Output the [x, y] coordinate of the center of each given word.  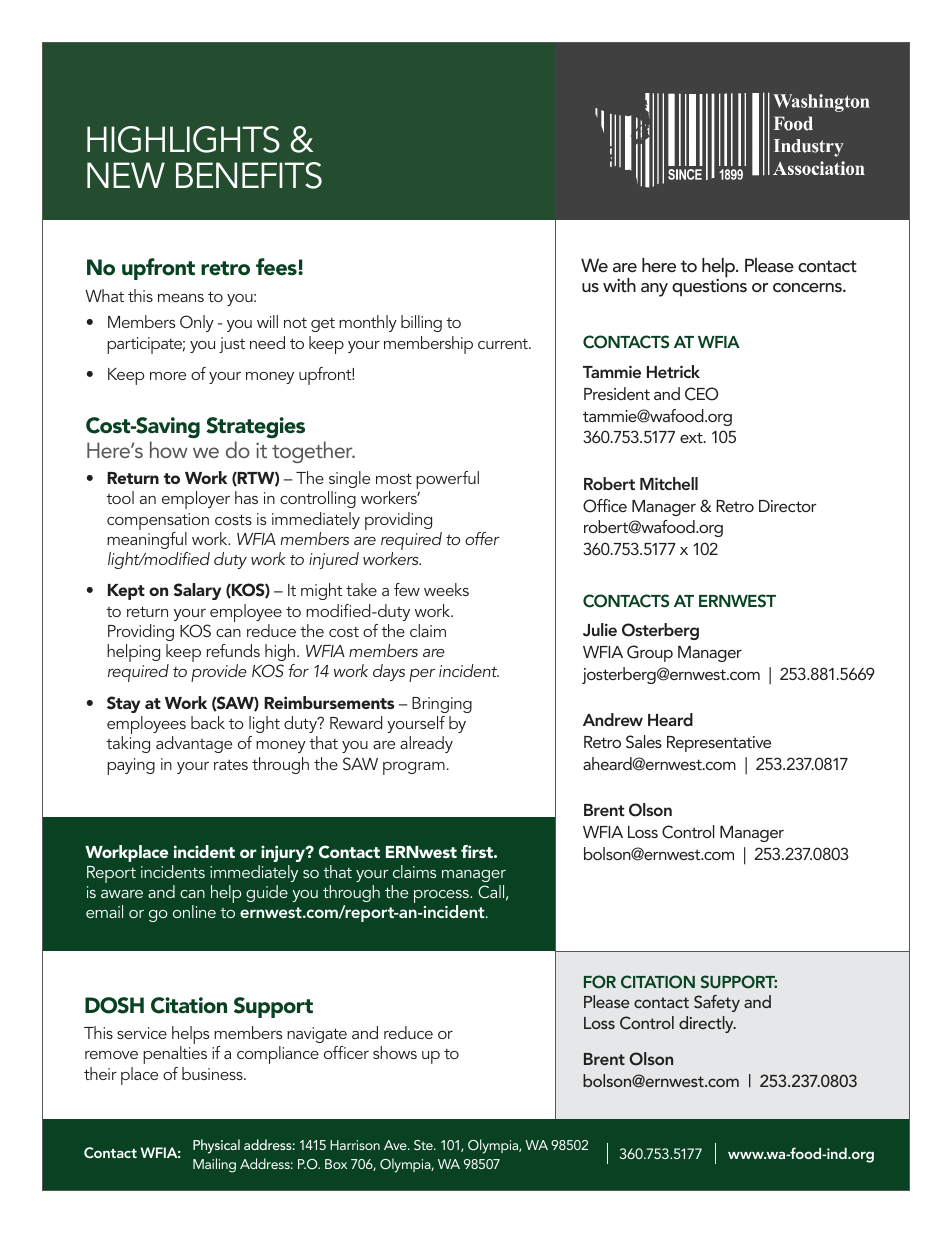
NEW [126, 175]
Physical [216, 1146]
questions [709, 287]
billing [421, 323]
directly [707, 1024]
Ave [396, 1145]
